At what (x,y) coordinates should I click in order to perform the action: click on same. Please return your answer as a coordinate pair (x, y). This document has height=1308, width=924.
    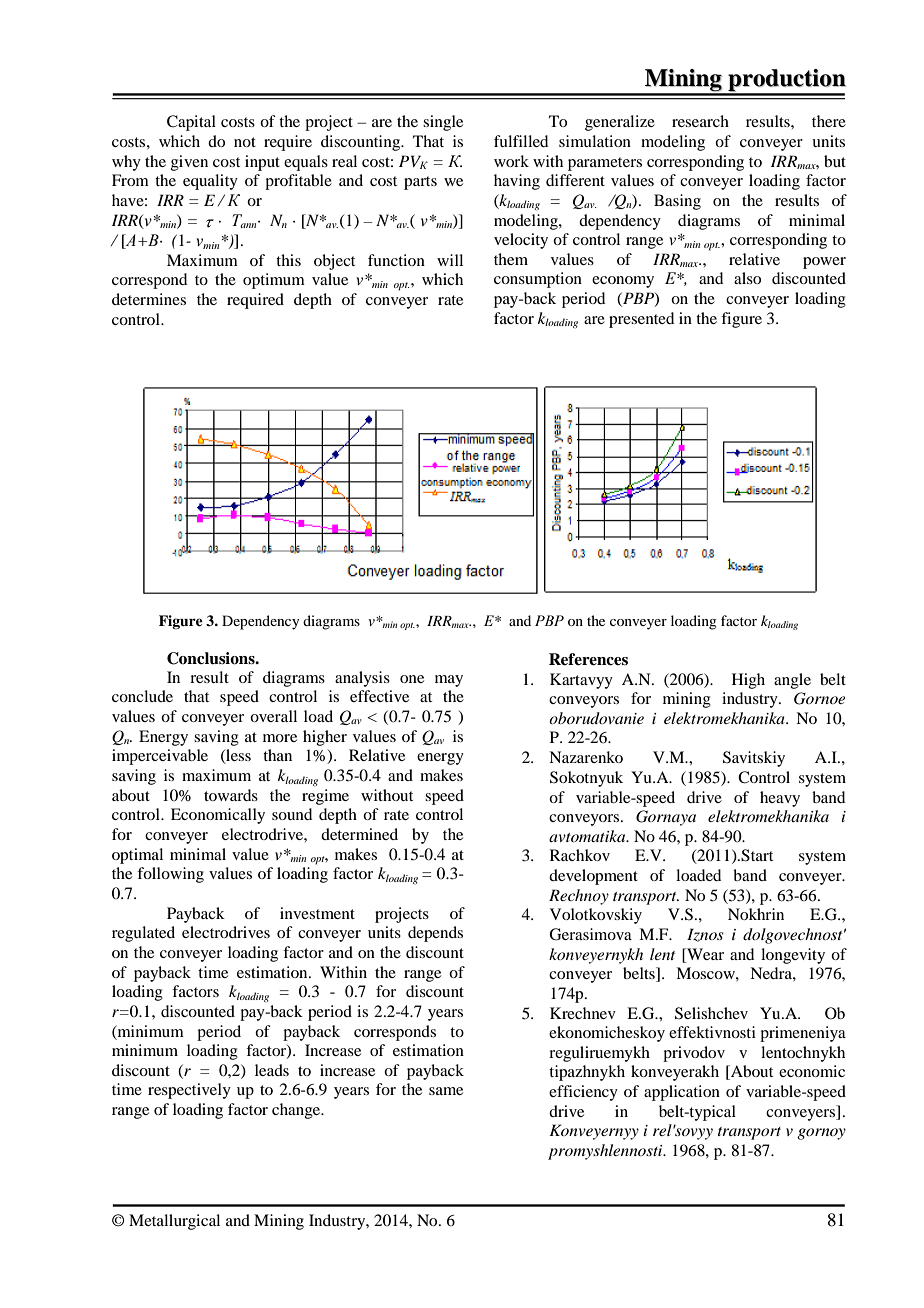
    Looking at the image, I should click on (446, 1091).
